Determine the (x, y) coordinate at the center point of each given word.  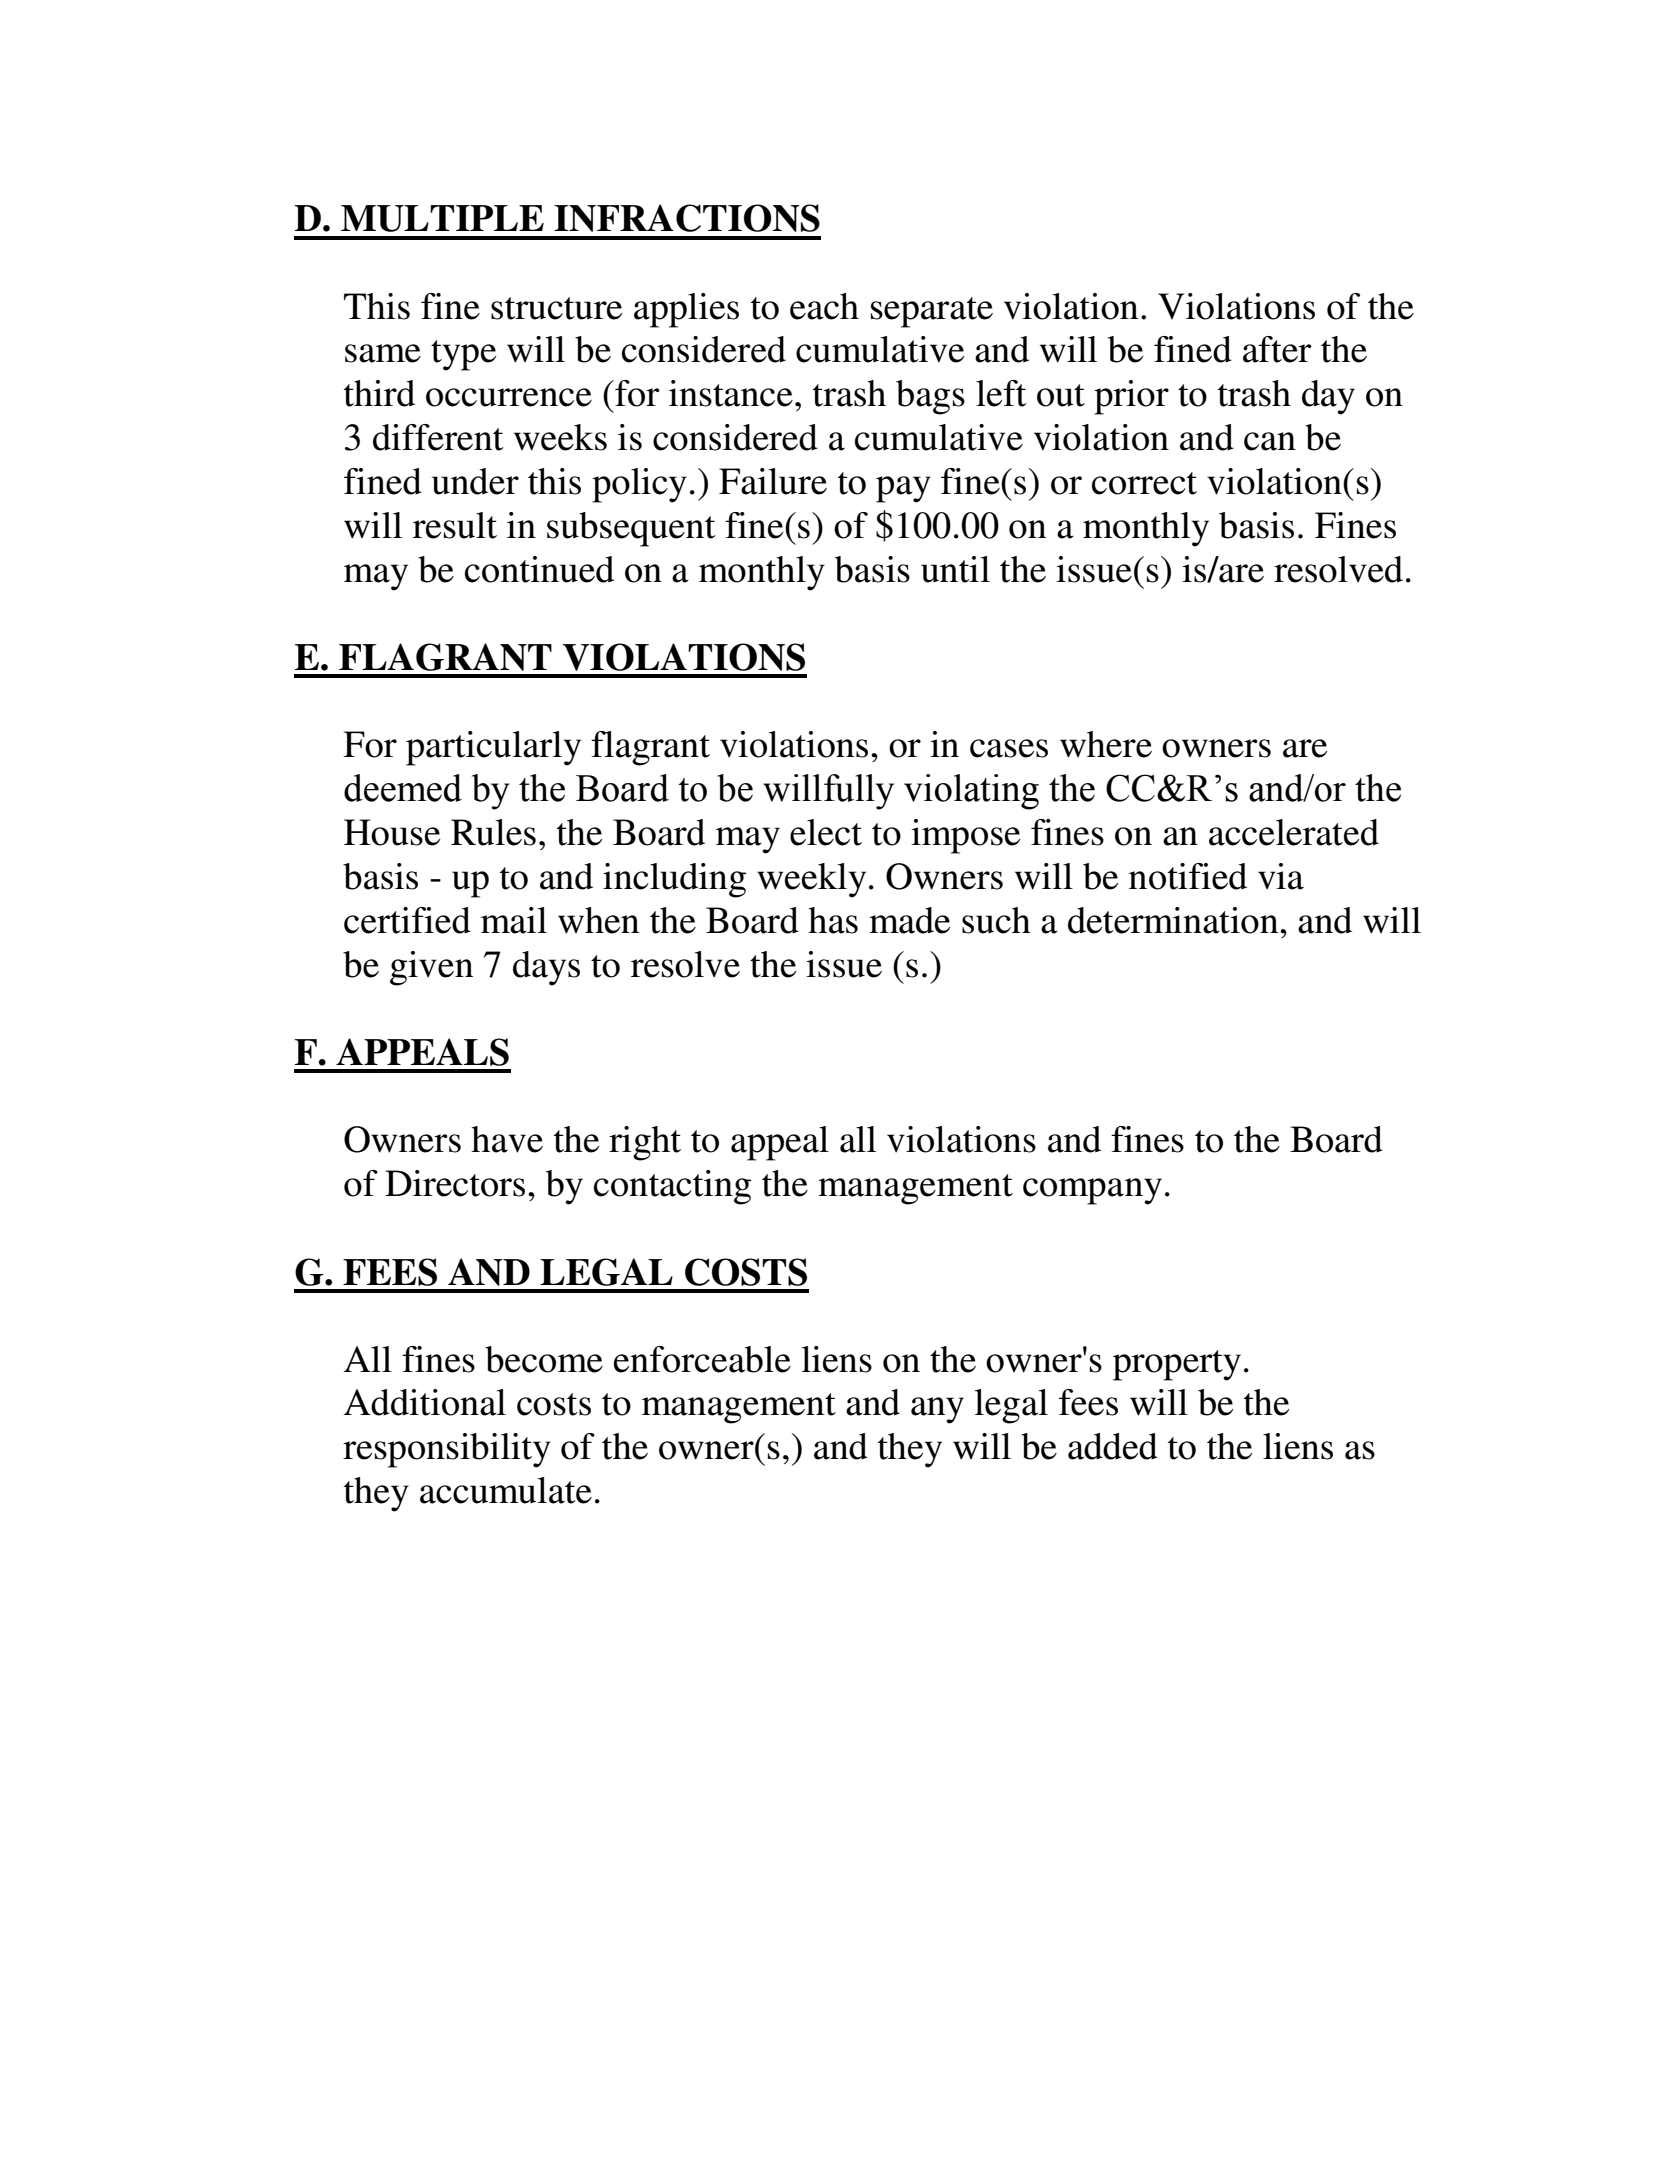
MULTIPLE (442, 218)
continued (539, 569)
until (955, 569)
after (1277, 349)
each (824, 306)
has (833, 920)
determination (1174, 920)
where (1106, 744)
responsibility (447, 1450)
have (507, 1139)
